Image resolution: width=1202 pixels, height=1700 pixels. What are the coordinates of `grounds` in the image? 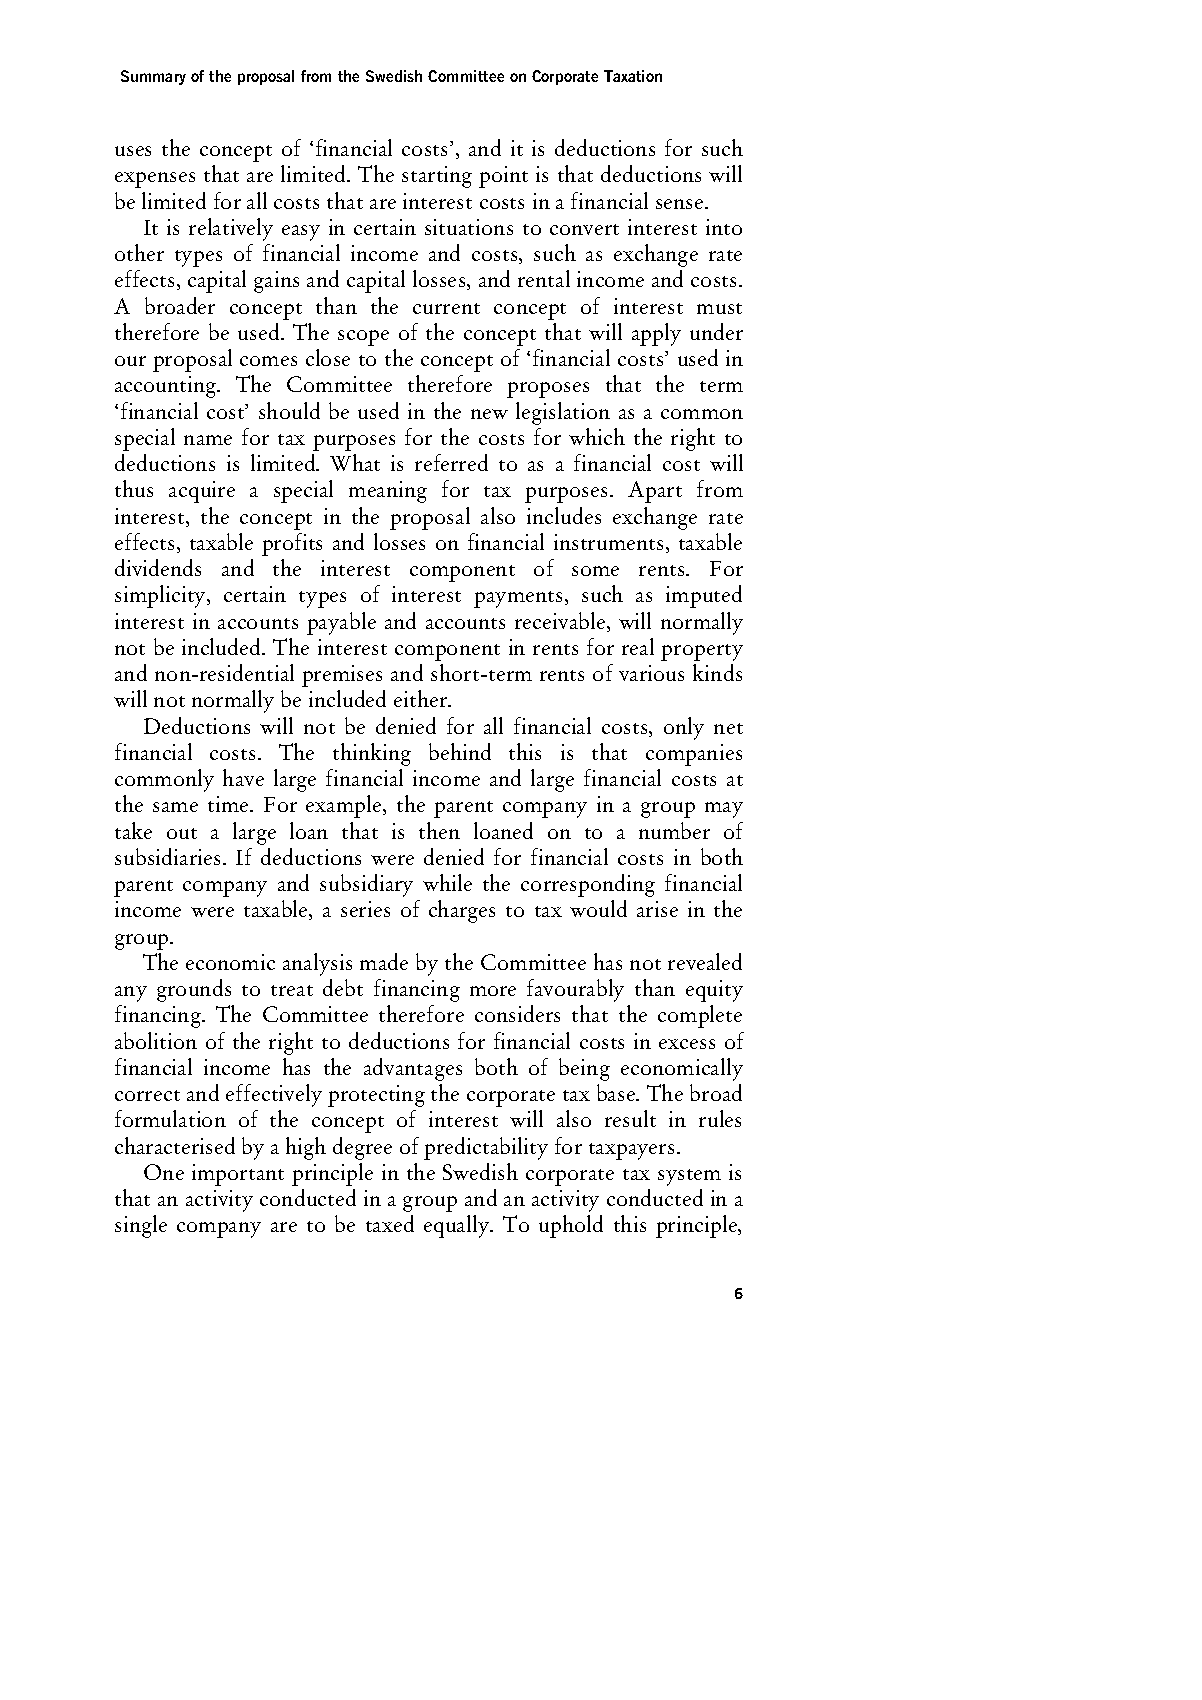 It's located at (194, 990).
